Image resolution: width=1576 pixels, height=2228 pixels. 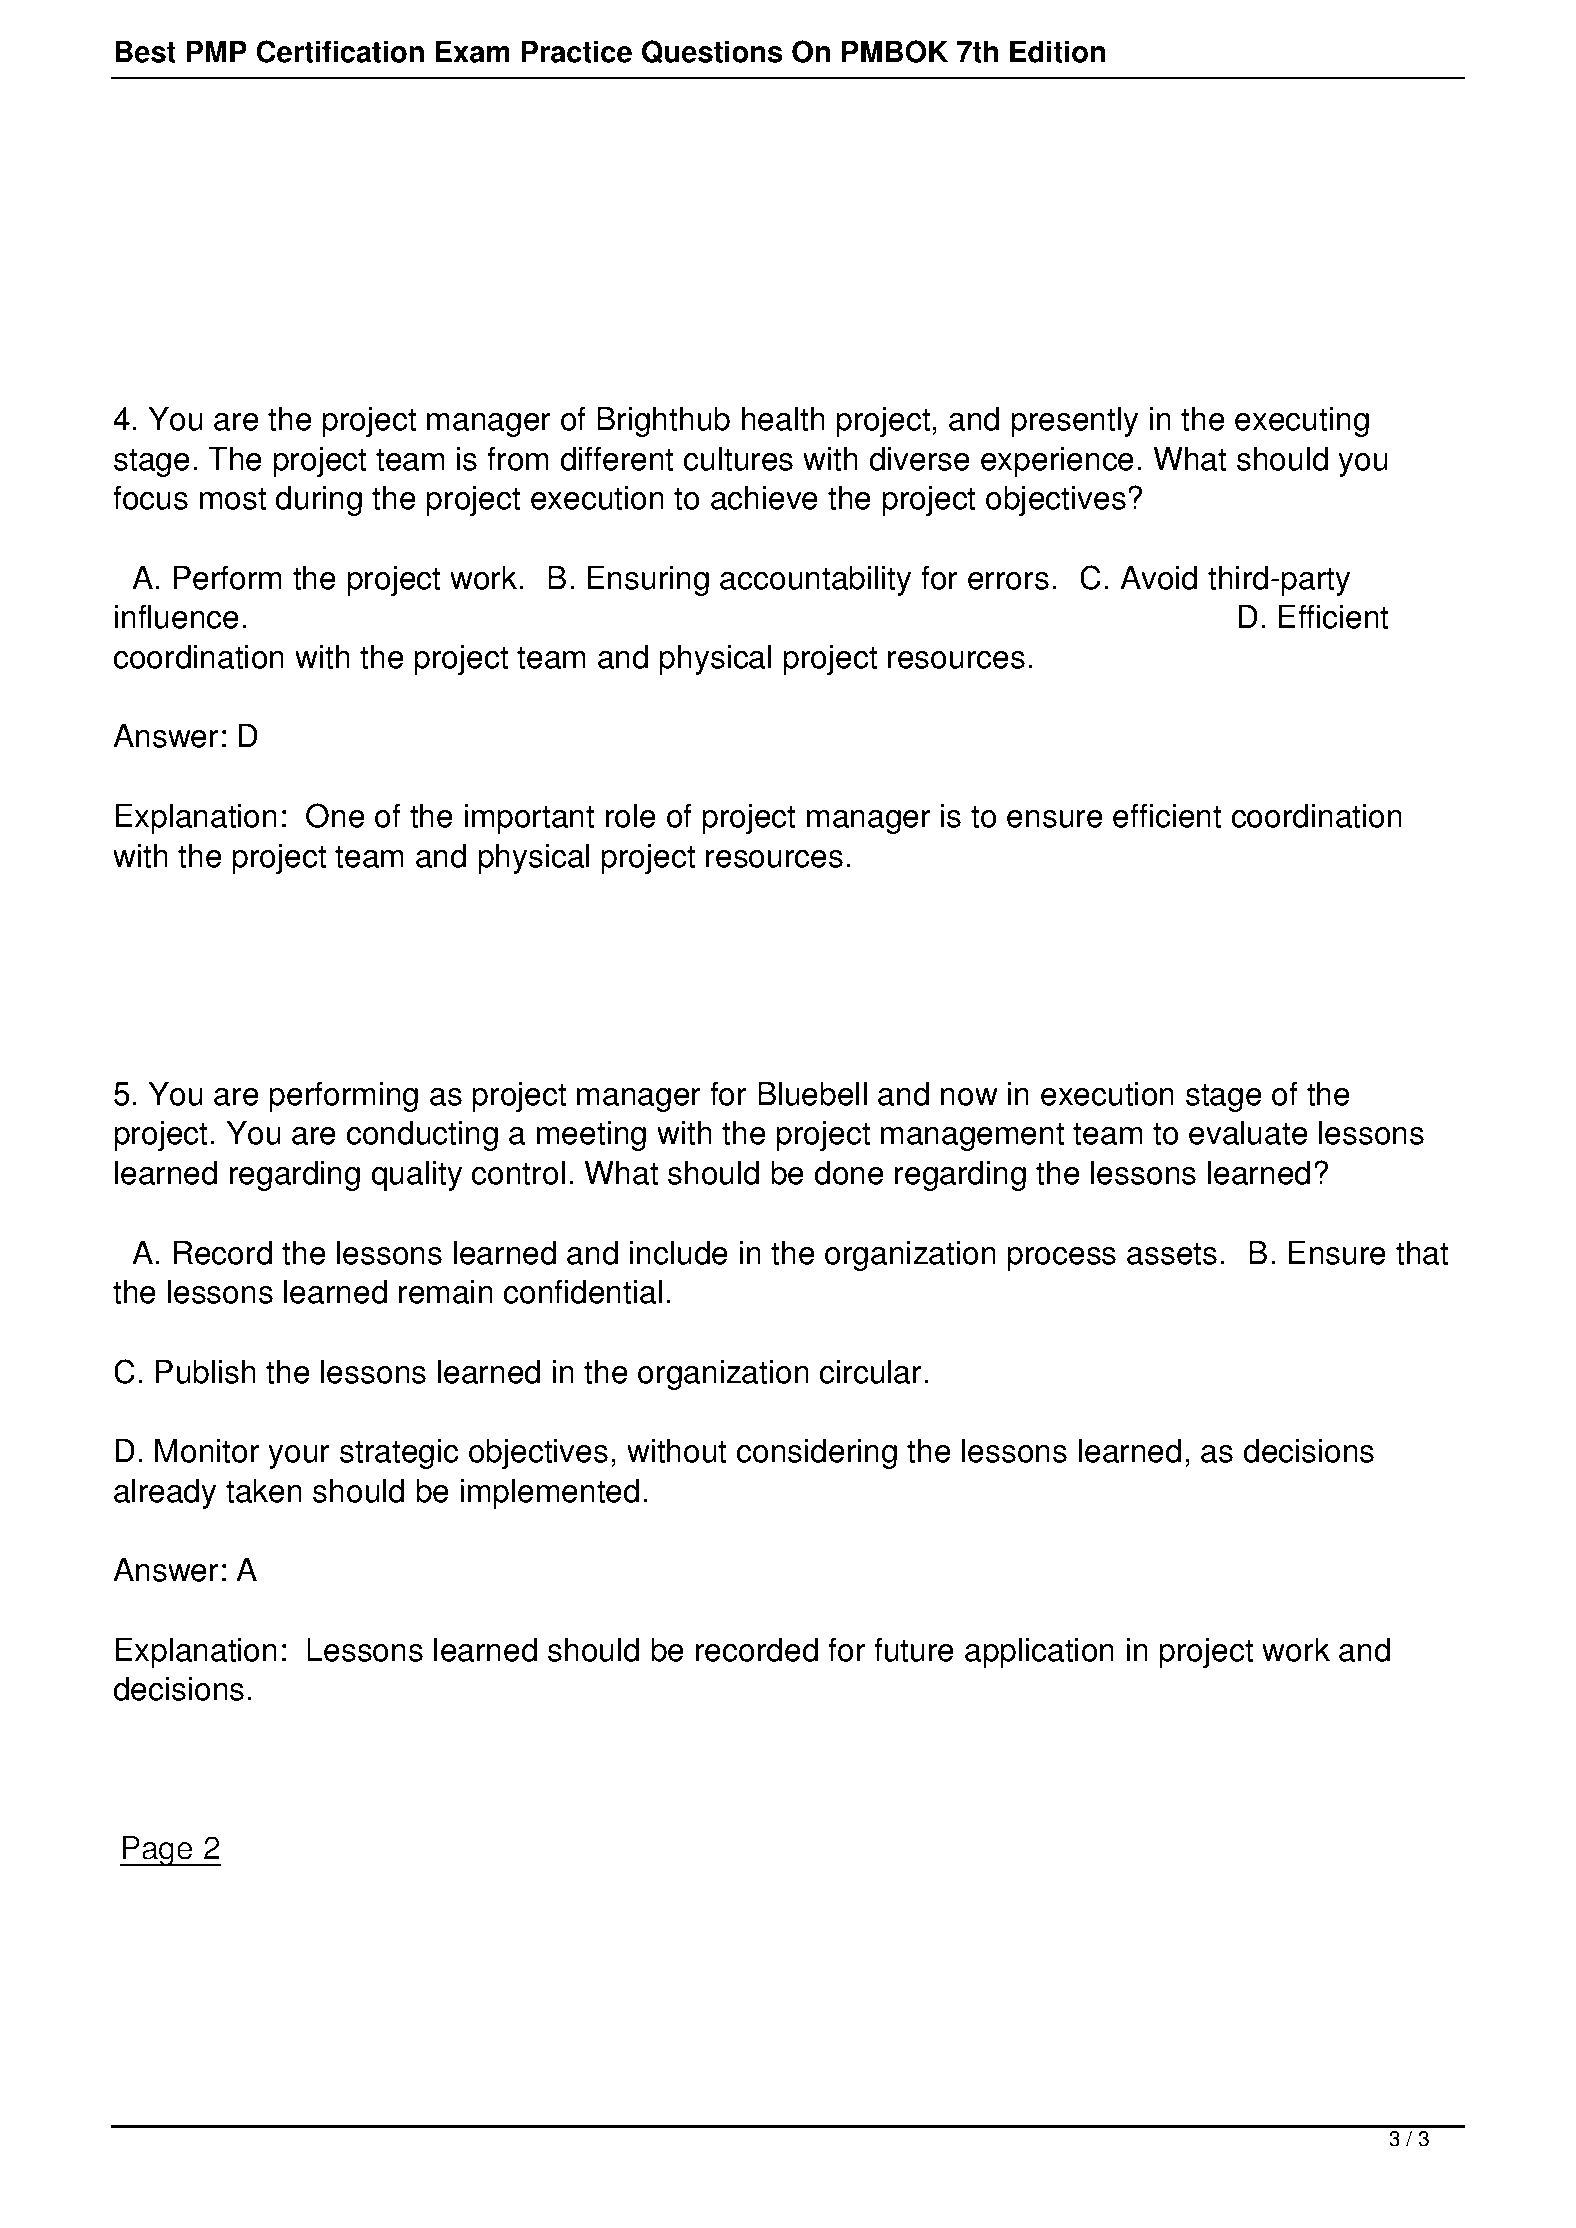 What do you see at coordinates (1057, 51) in the screenshot?
I see `Edition` at bounding box center [1057, 51].
